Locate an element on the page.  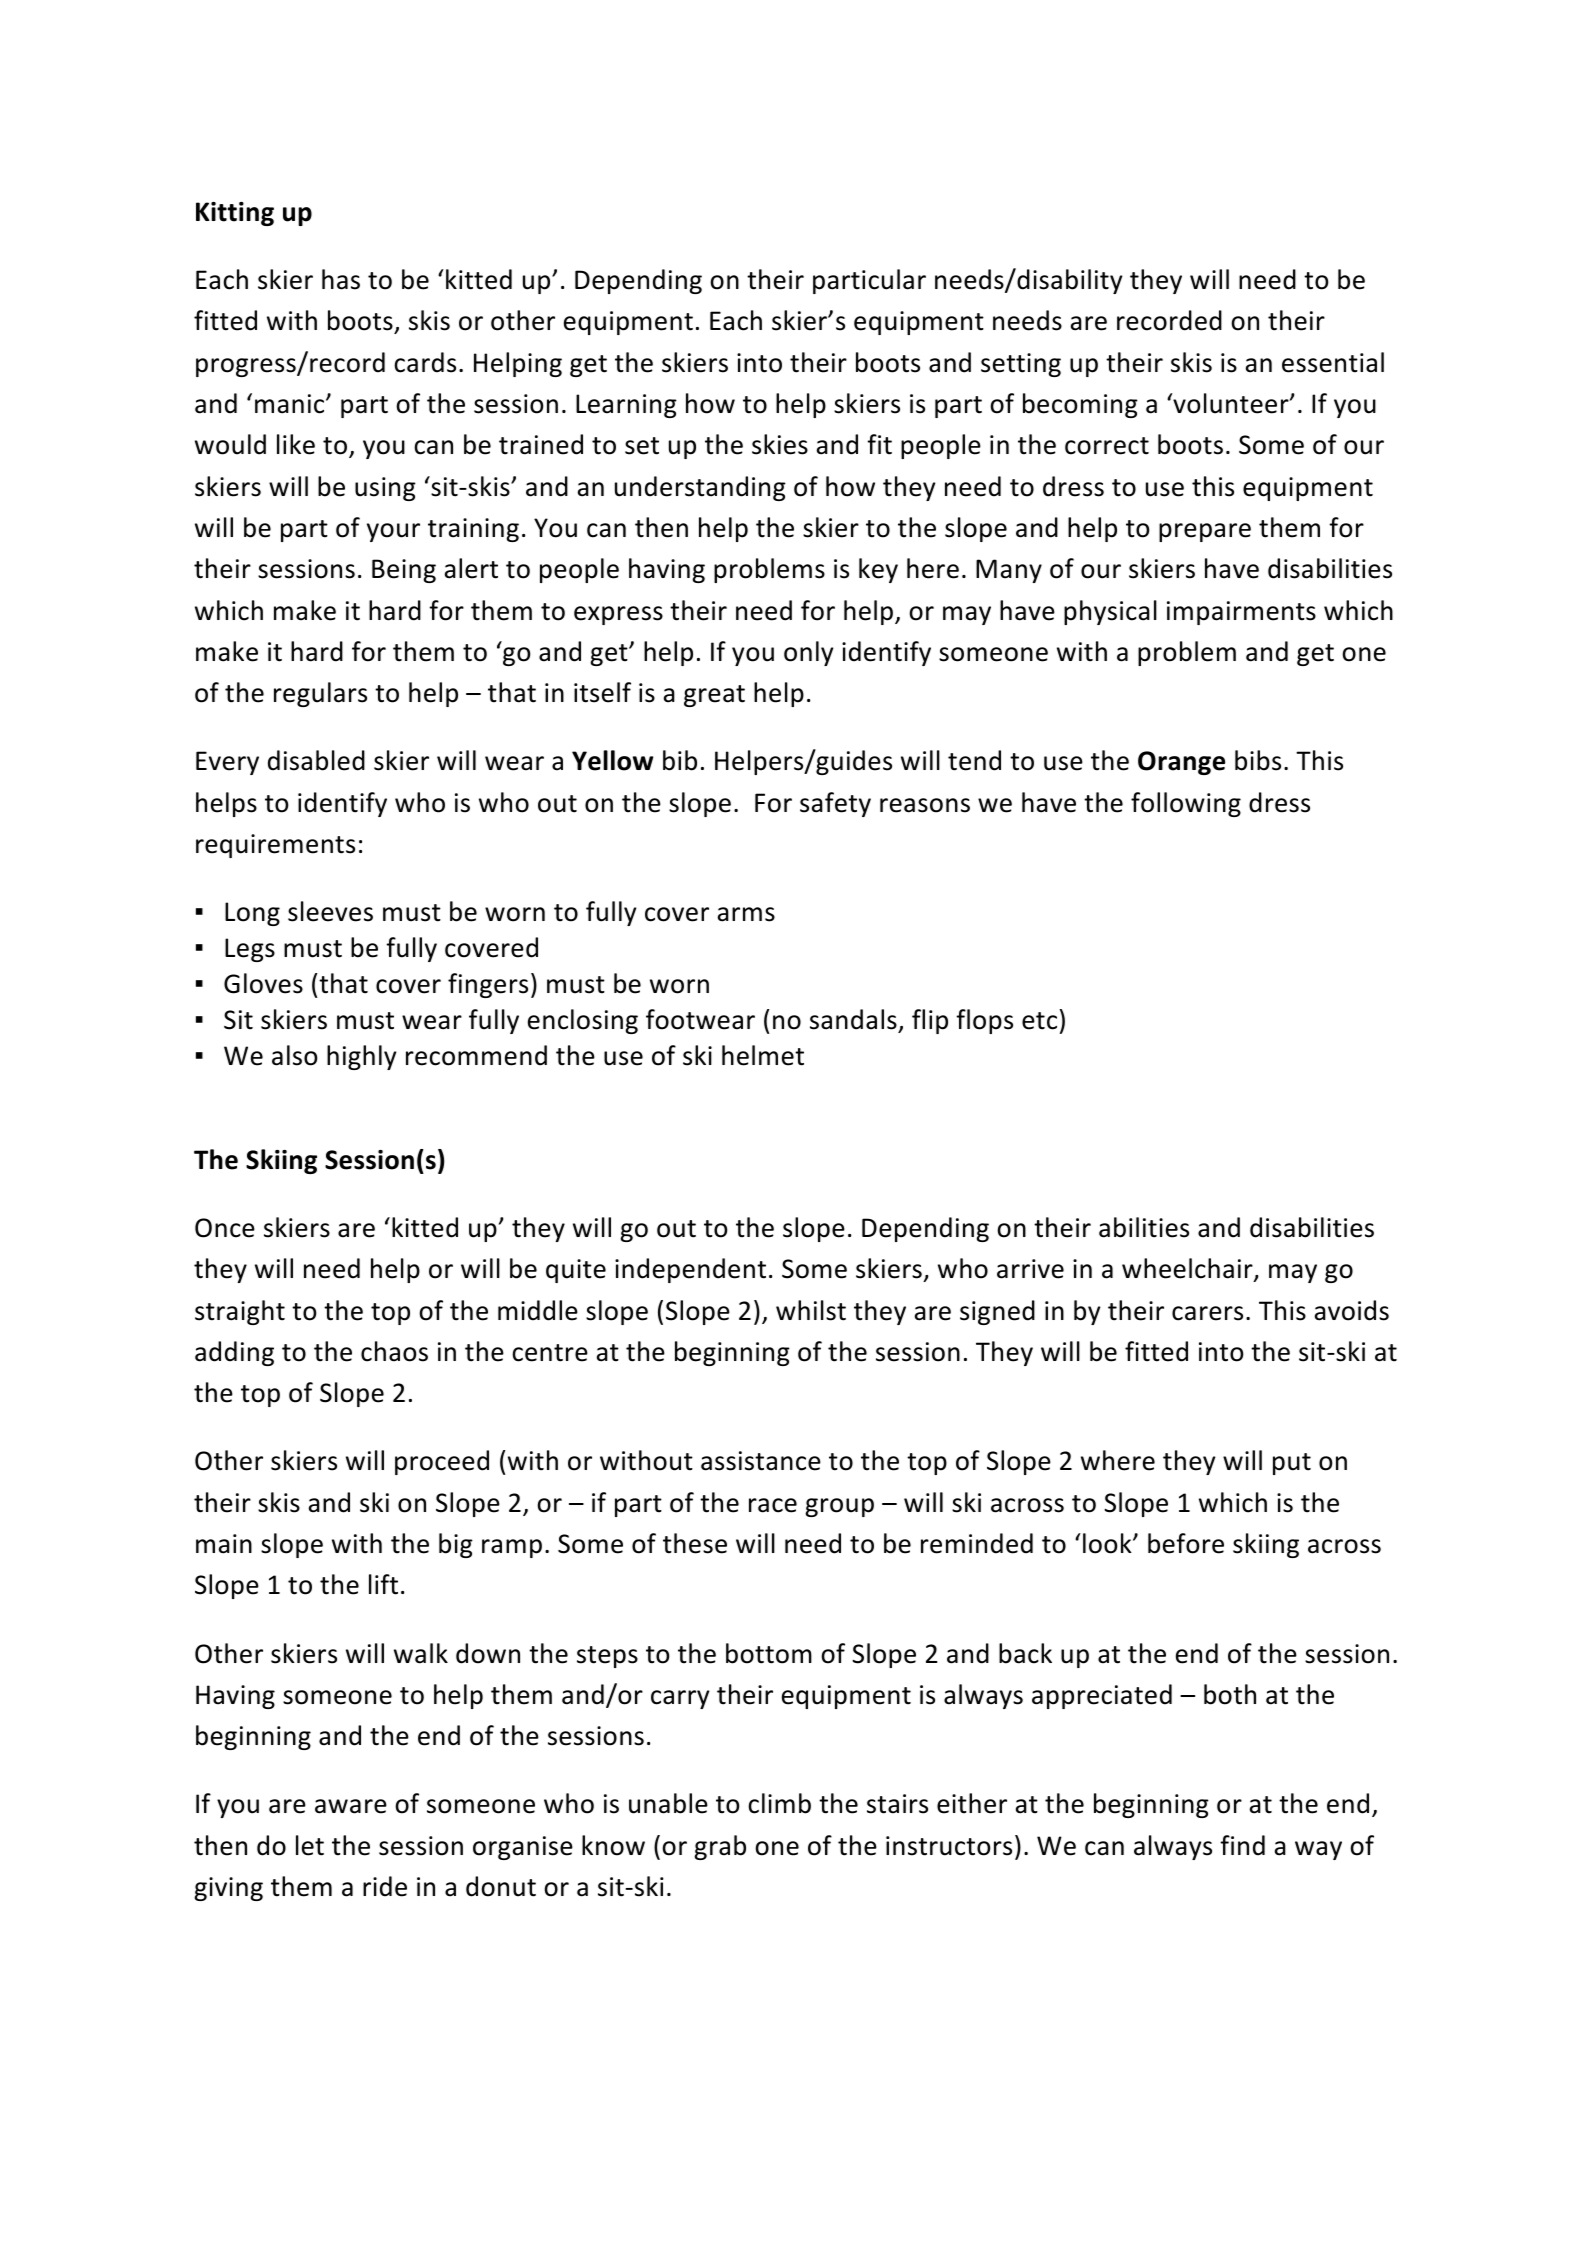
bibs is located at coordinates (1258, 760).
